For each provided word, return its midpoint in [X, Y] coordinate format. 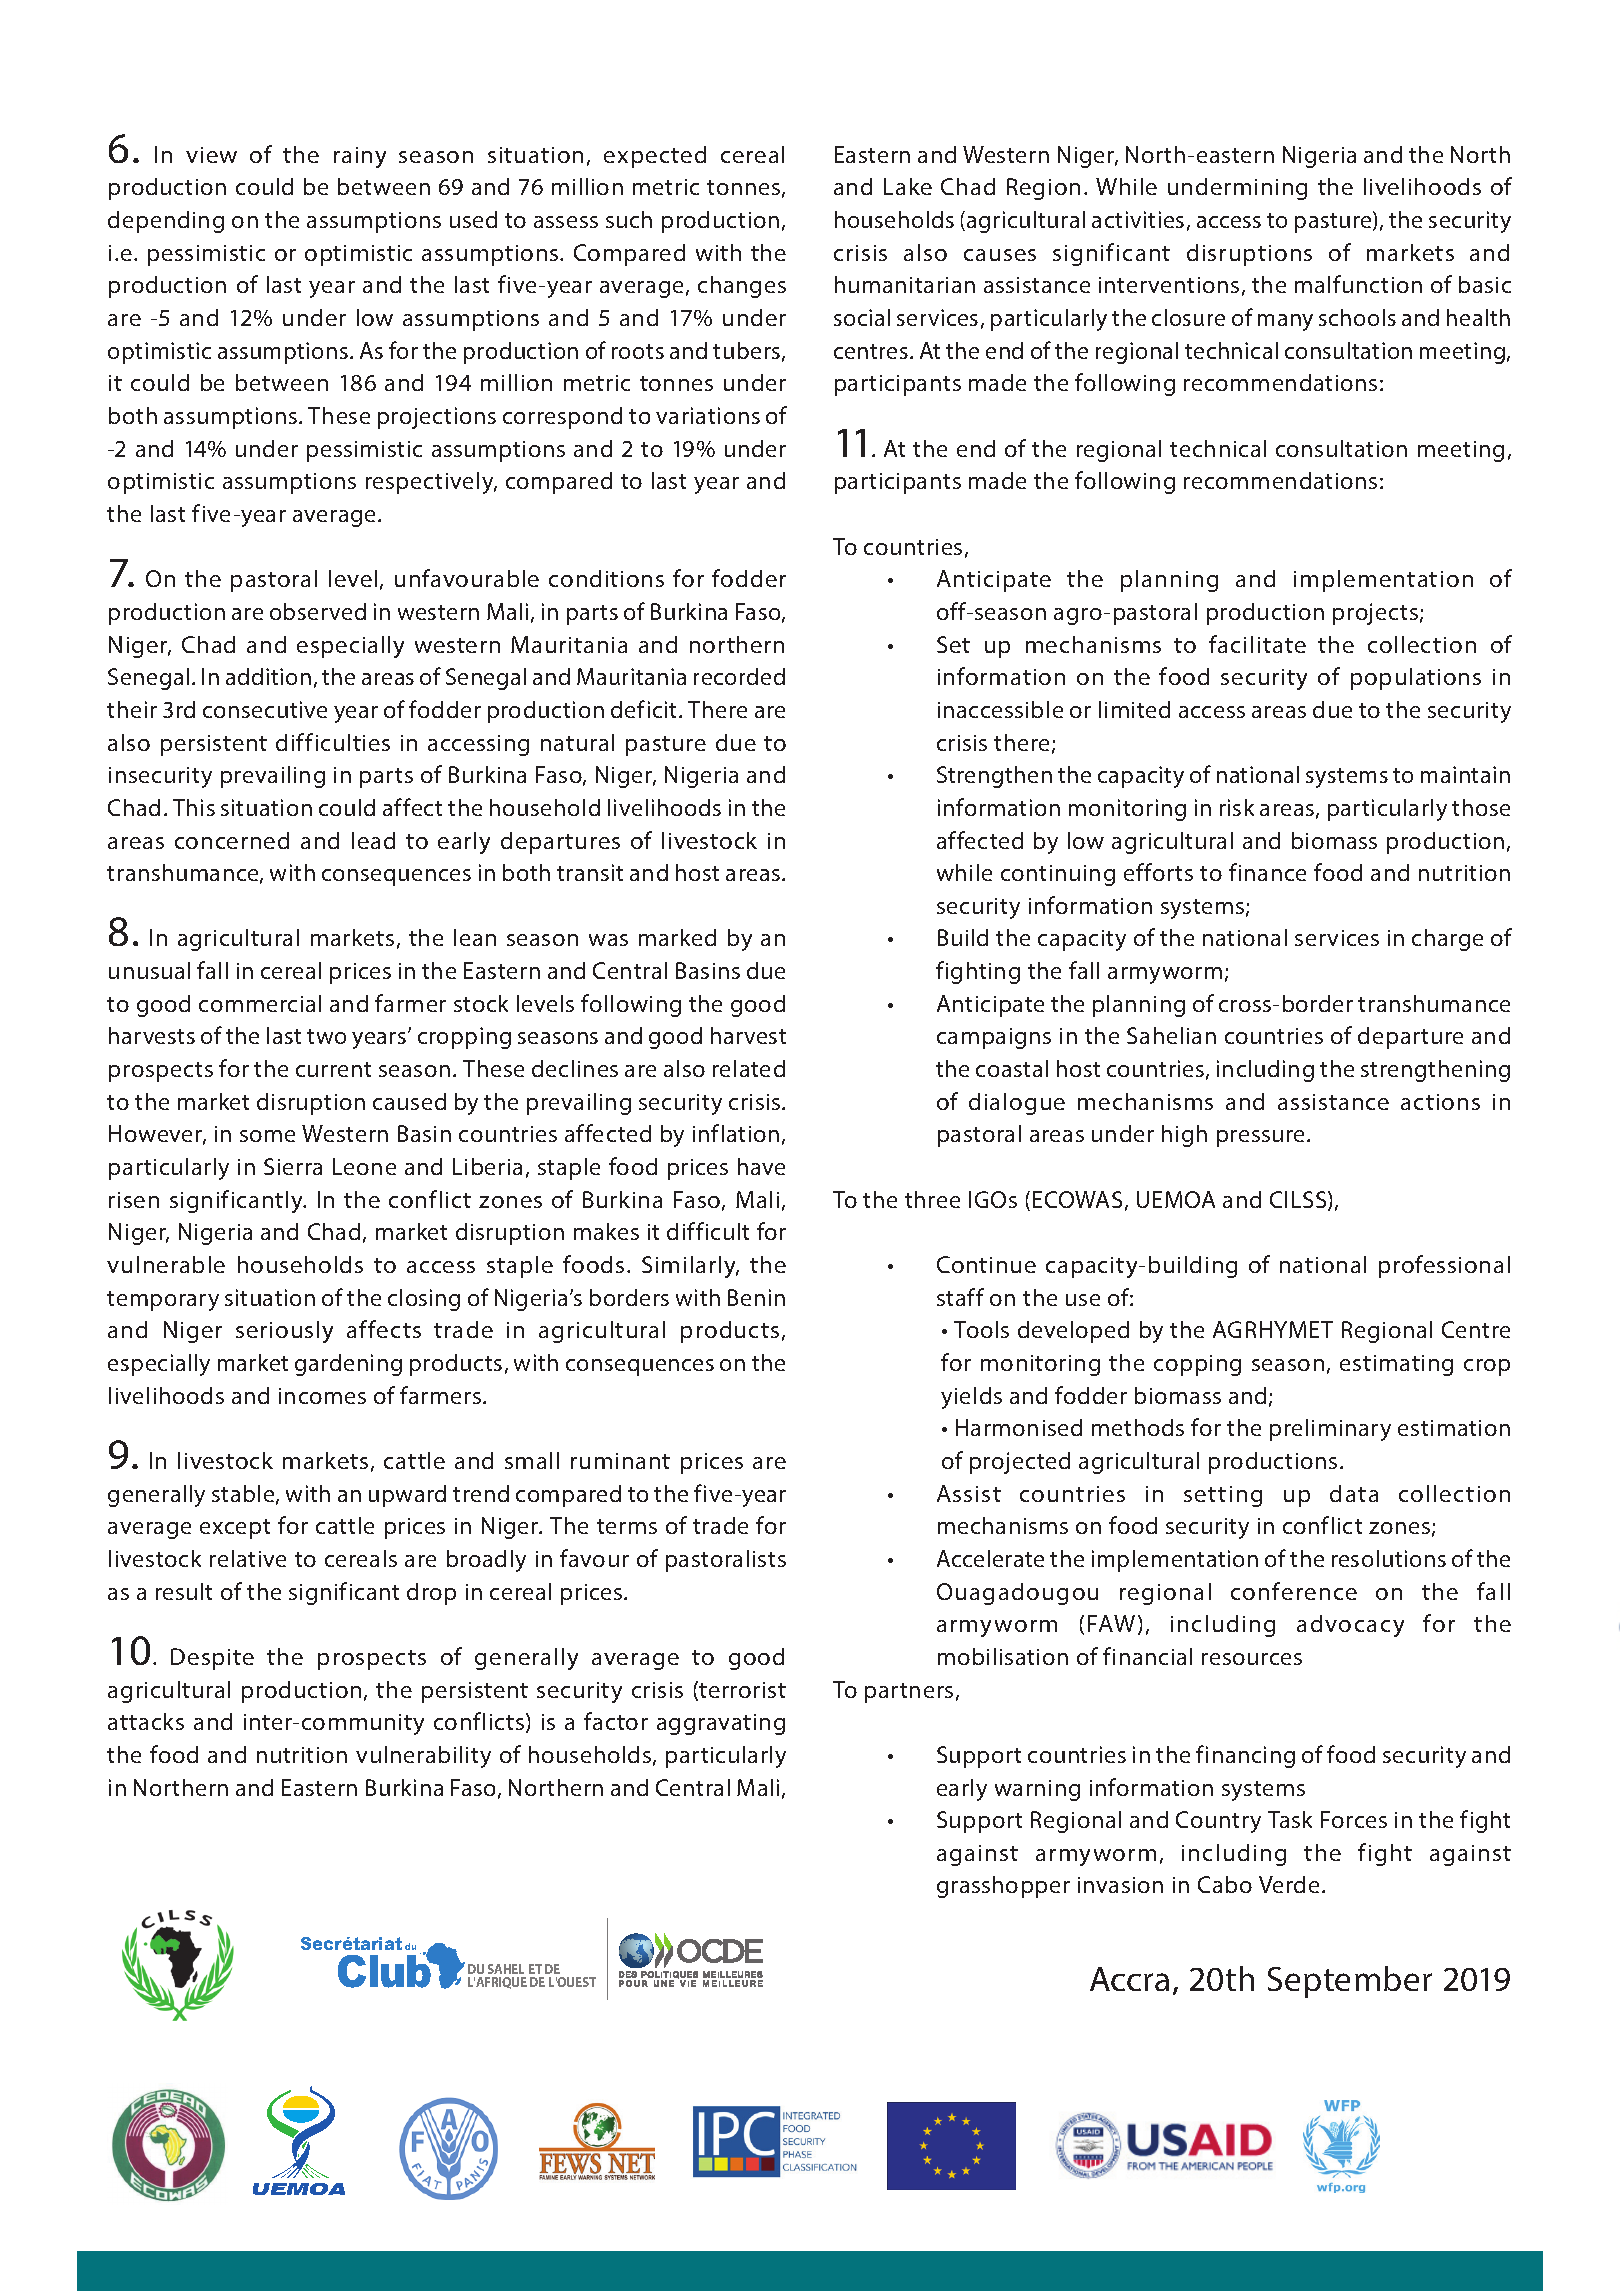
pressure [1262, 1138]
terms [627, 1526]
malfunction [1358, 284]
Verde [1289, 1884]
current [333, 1069]
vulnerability [423, 1757]
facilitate [1257, 644]
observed [318, 611]
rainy [360, 157]
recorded [739, 676]
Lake [908, 186]
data [1354, 1493]
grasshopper [1003, 1887]
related [749, 1068]
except [235, 1529]
